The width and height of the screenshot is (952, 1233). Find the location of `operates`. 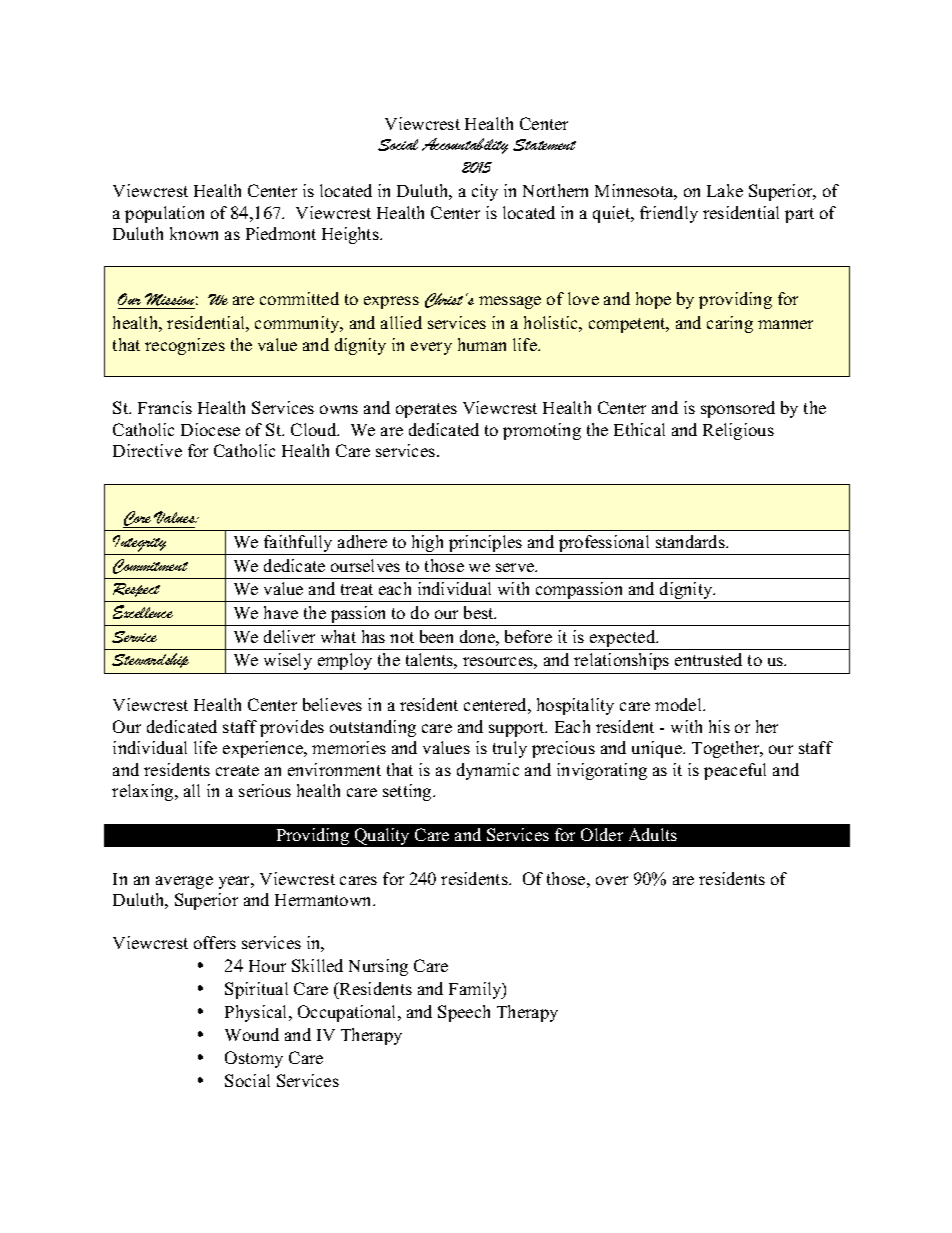

operates is located at coordinates (426, 410).
